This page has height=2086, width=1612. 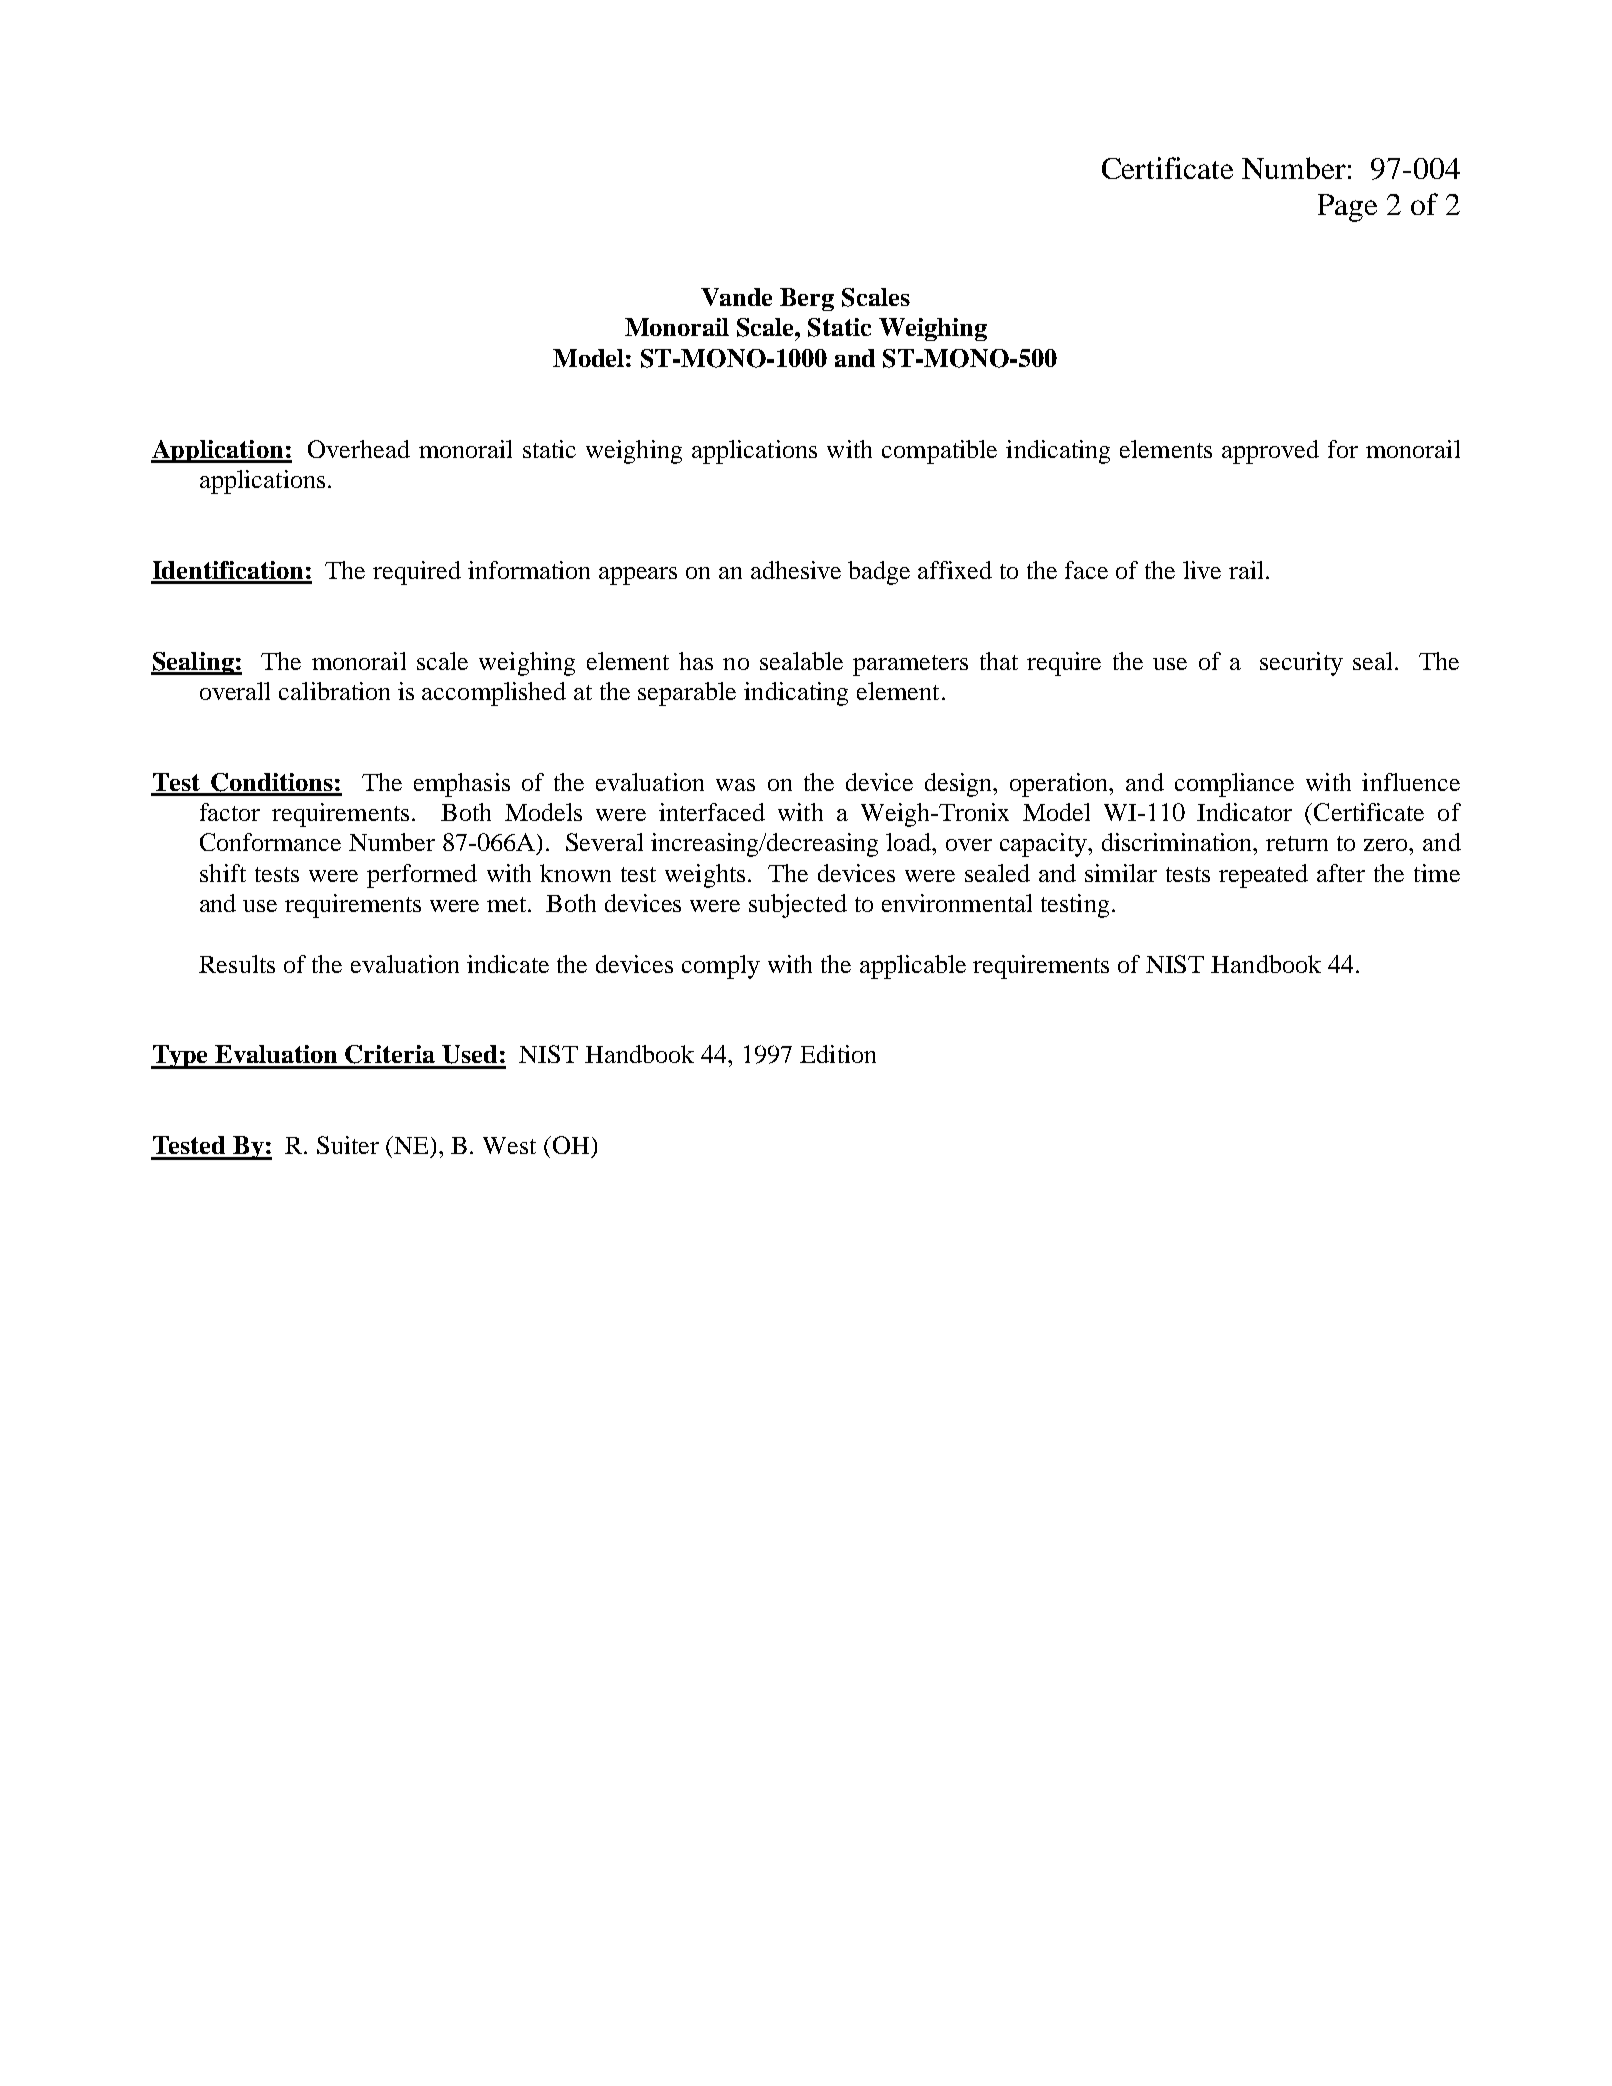 I want to click on live, so click(x=1202, y=570).
